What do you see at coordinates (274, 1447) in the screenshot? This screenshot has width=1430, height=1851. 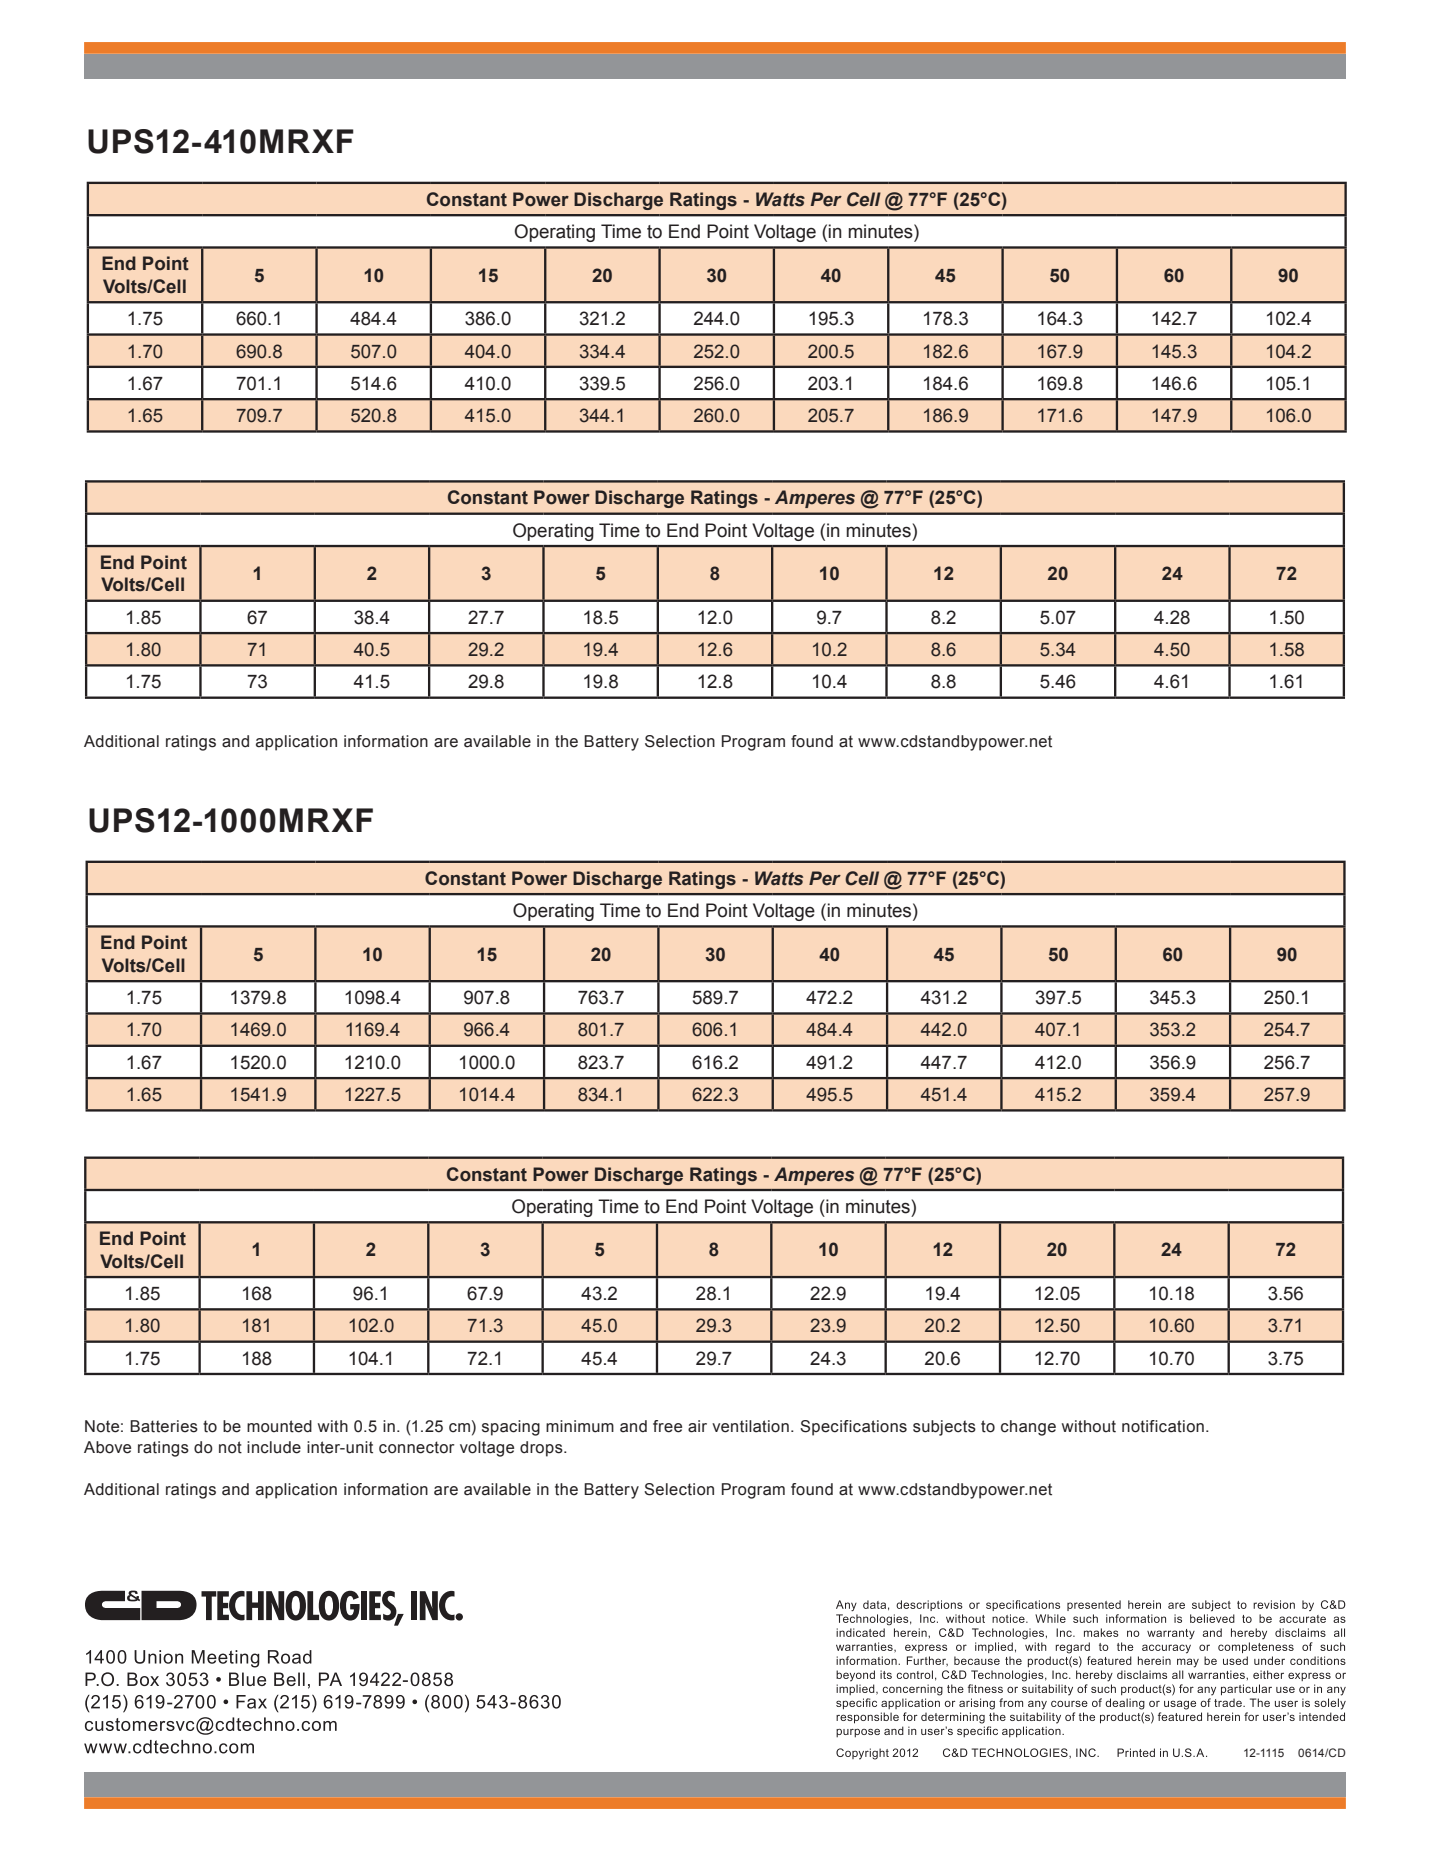 I see `include` at bounding box center [274, 1447].
